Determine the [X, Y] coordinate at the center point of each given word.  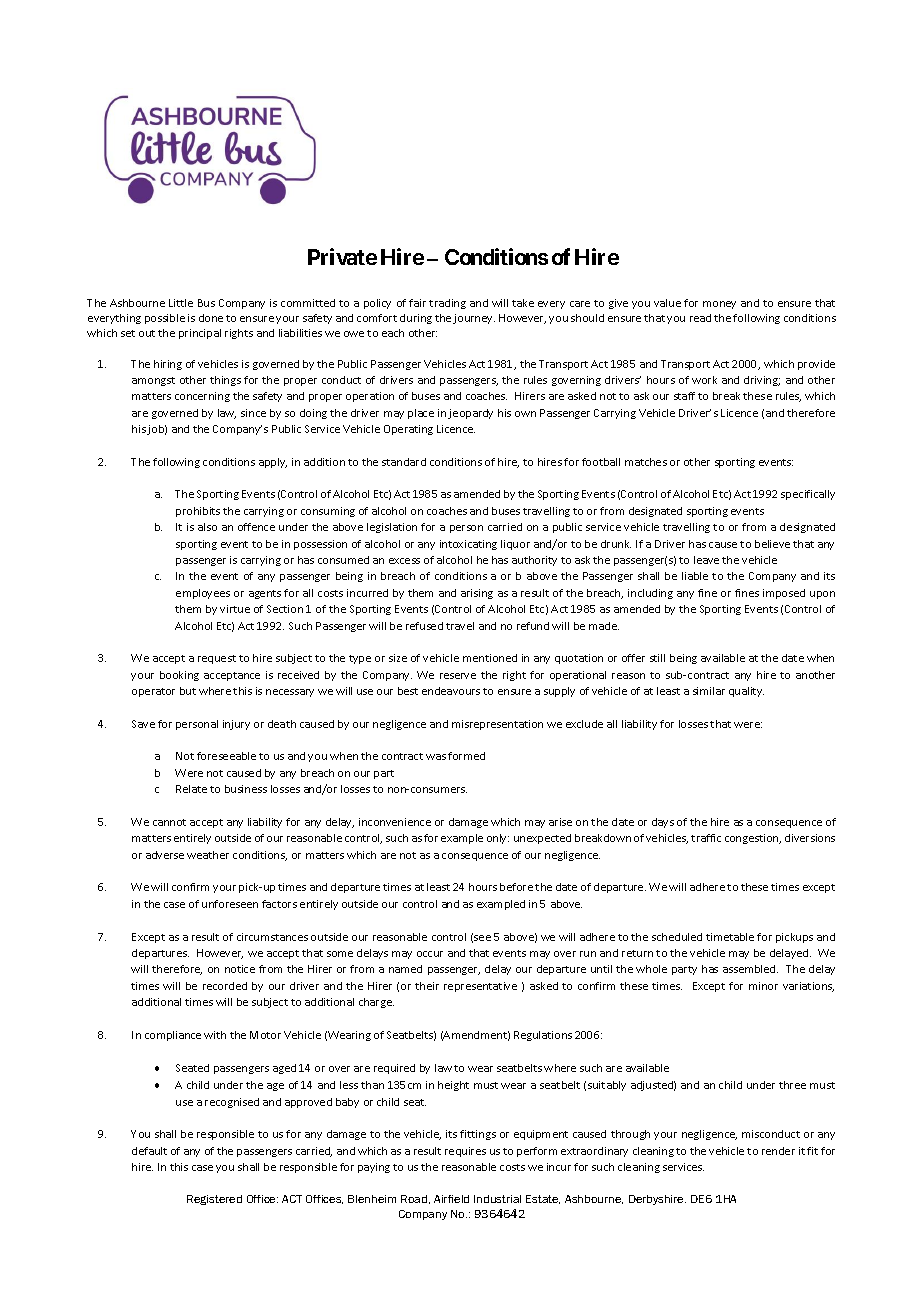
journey [474, 319]
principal [200, 334]
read [700, 318]
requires [465, 1152]
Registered [214, 1200]
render [778, 1151]
